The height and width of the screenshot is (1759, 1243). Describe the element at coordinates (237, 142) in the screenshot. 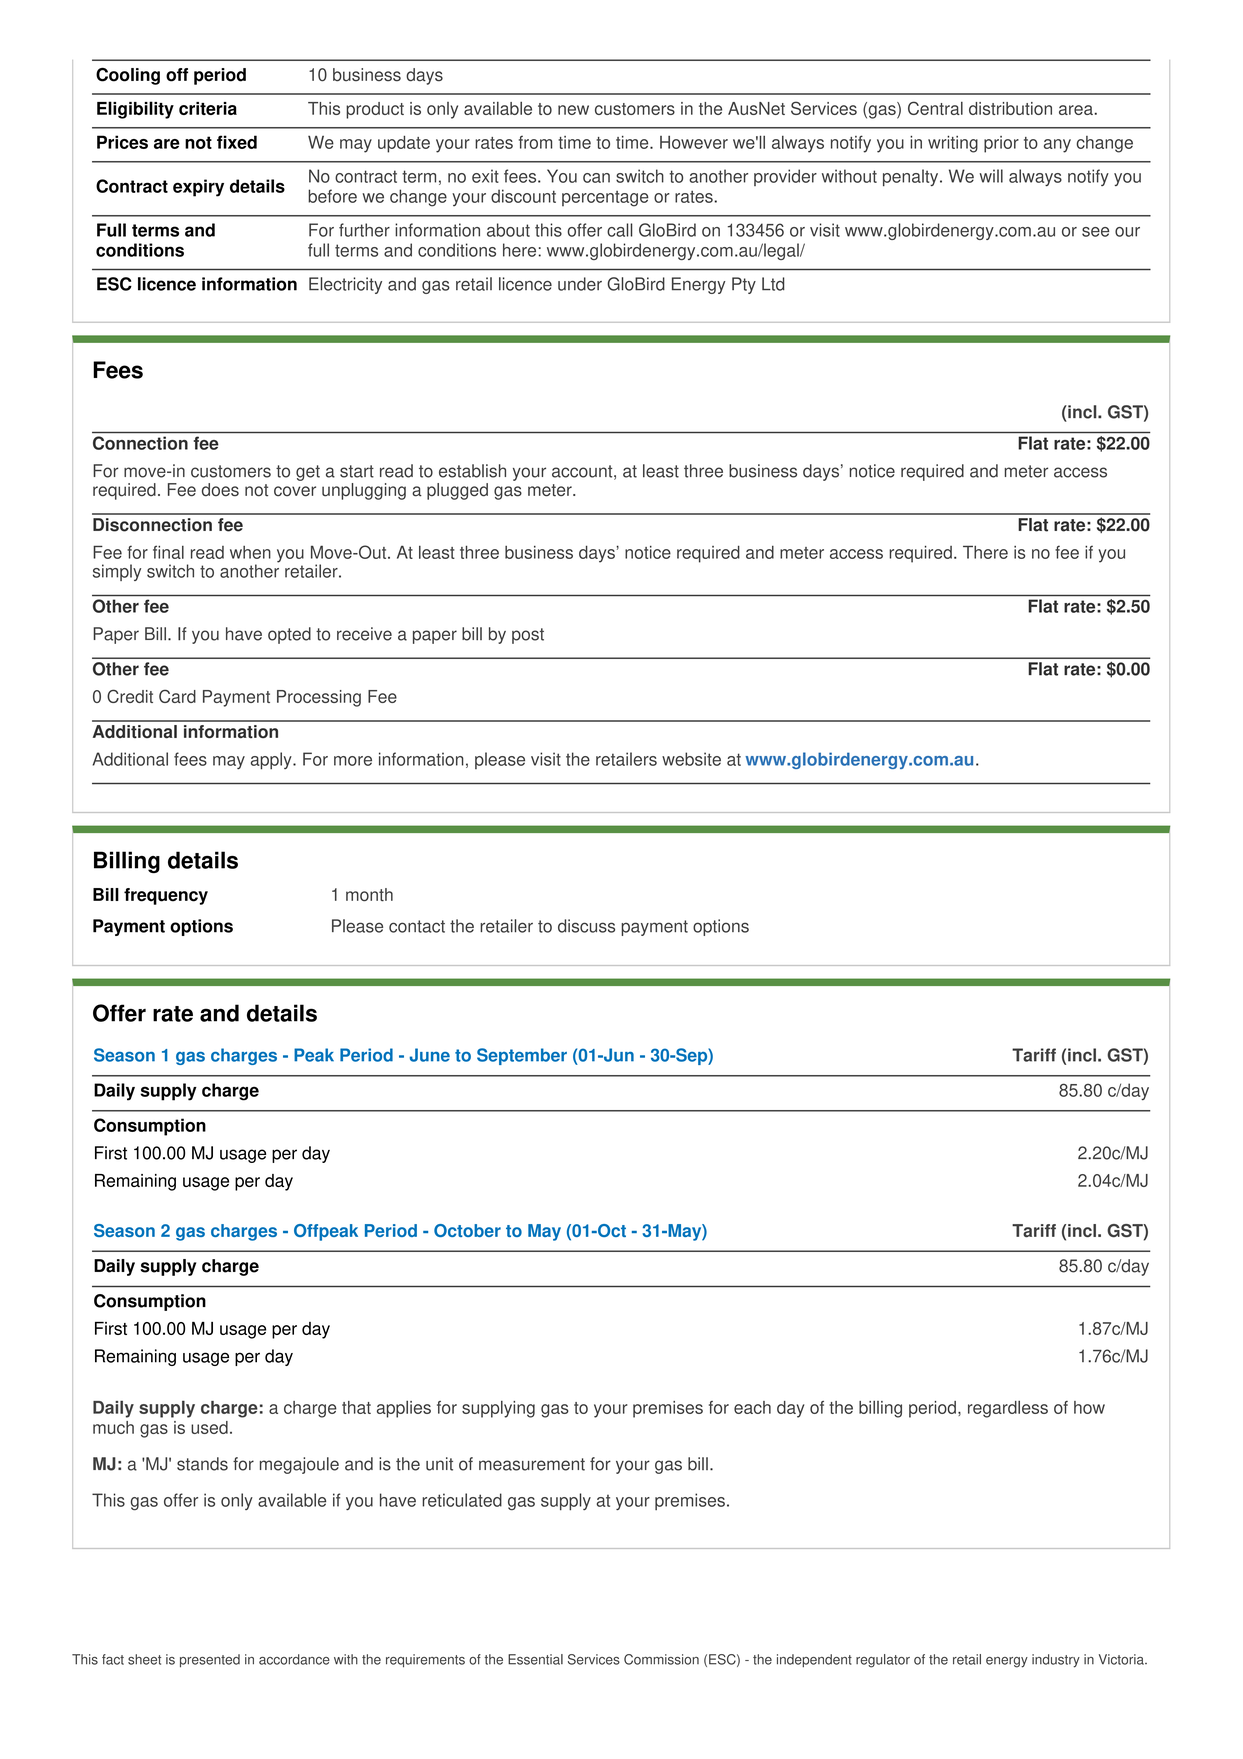

I see `fixed` at that location.
